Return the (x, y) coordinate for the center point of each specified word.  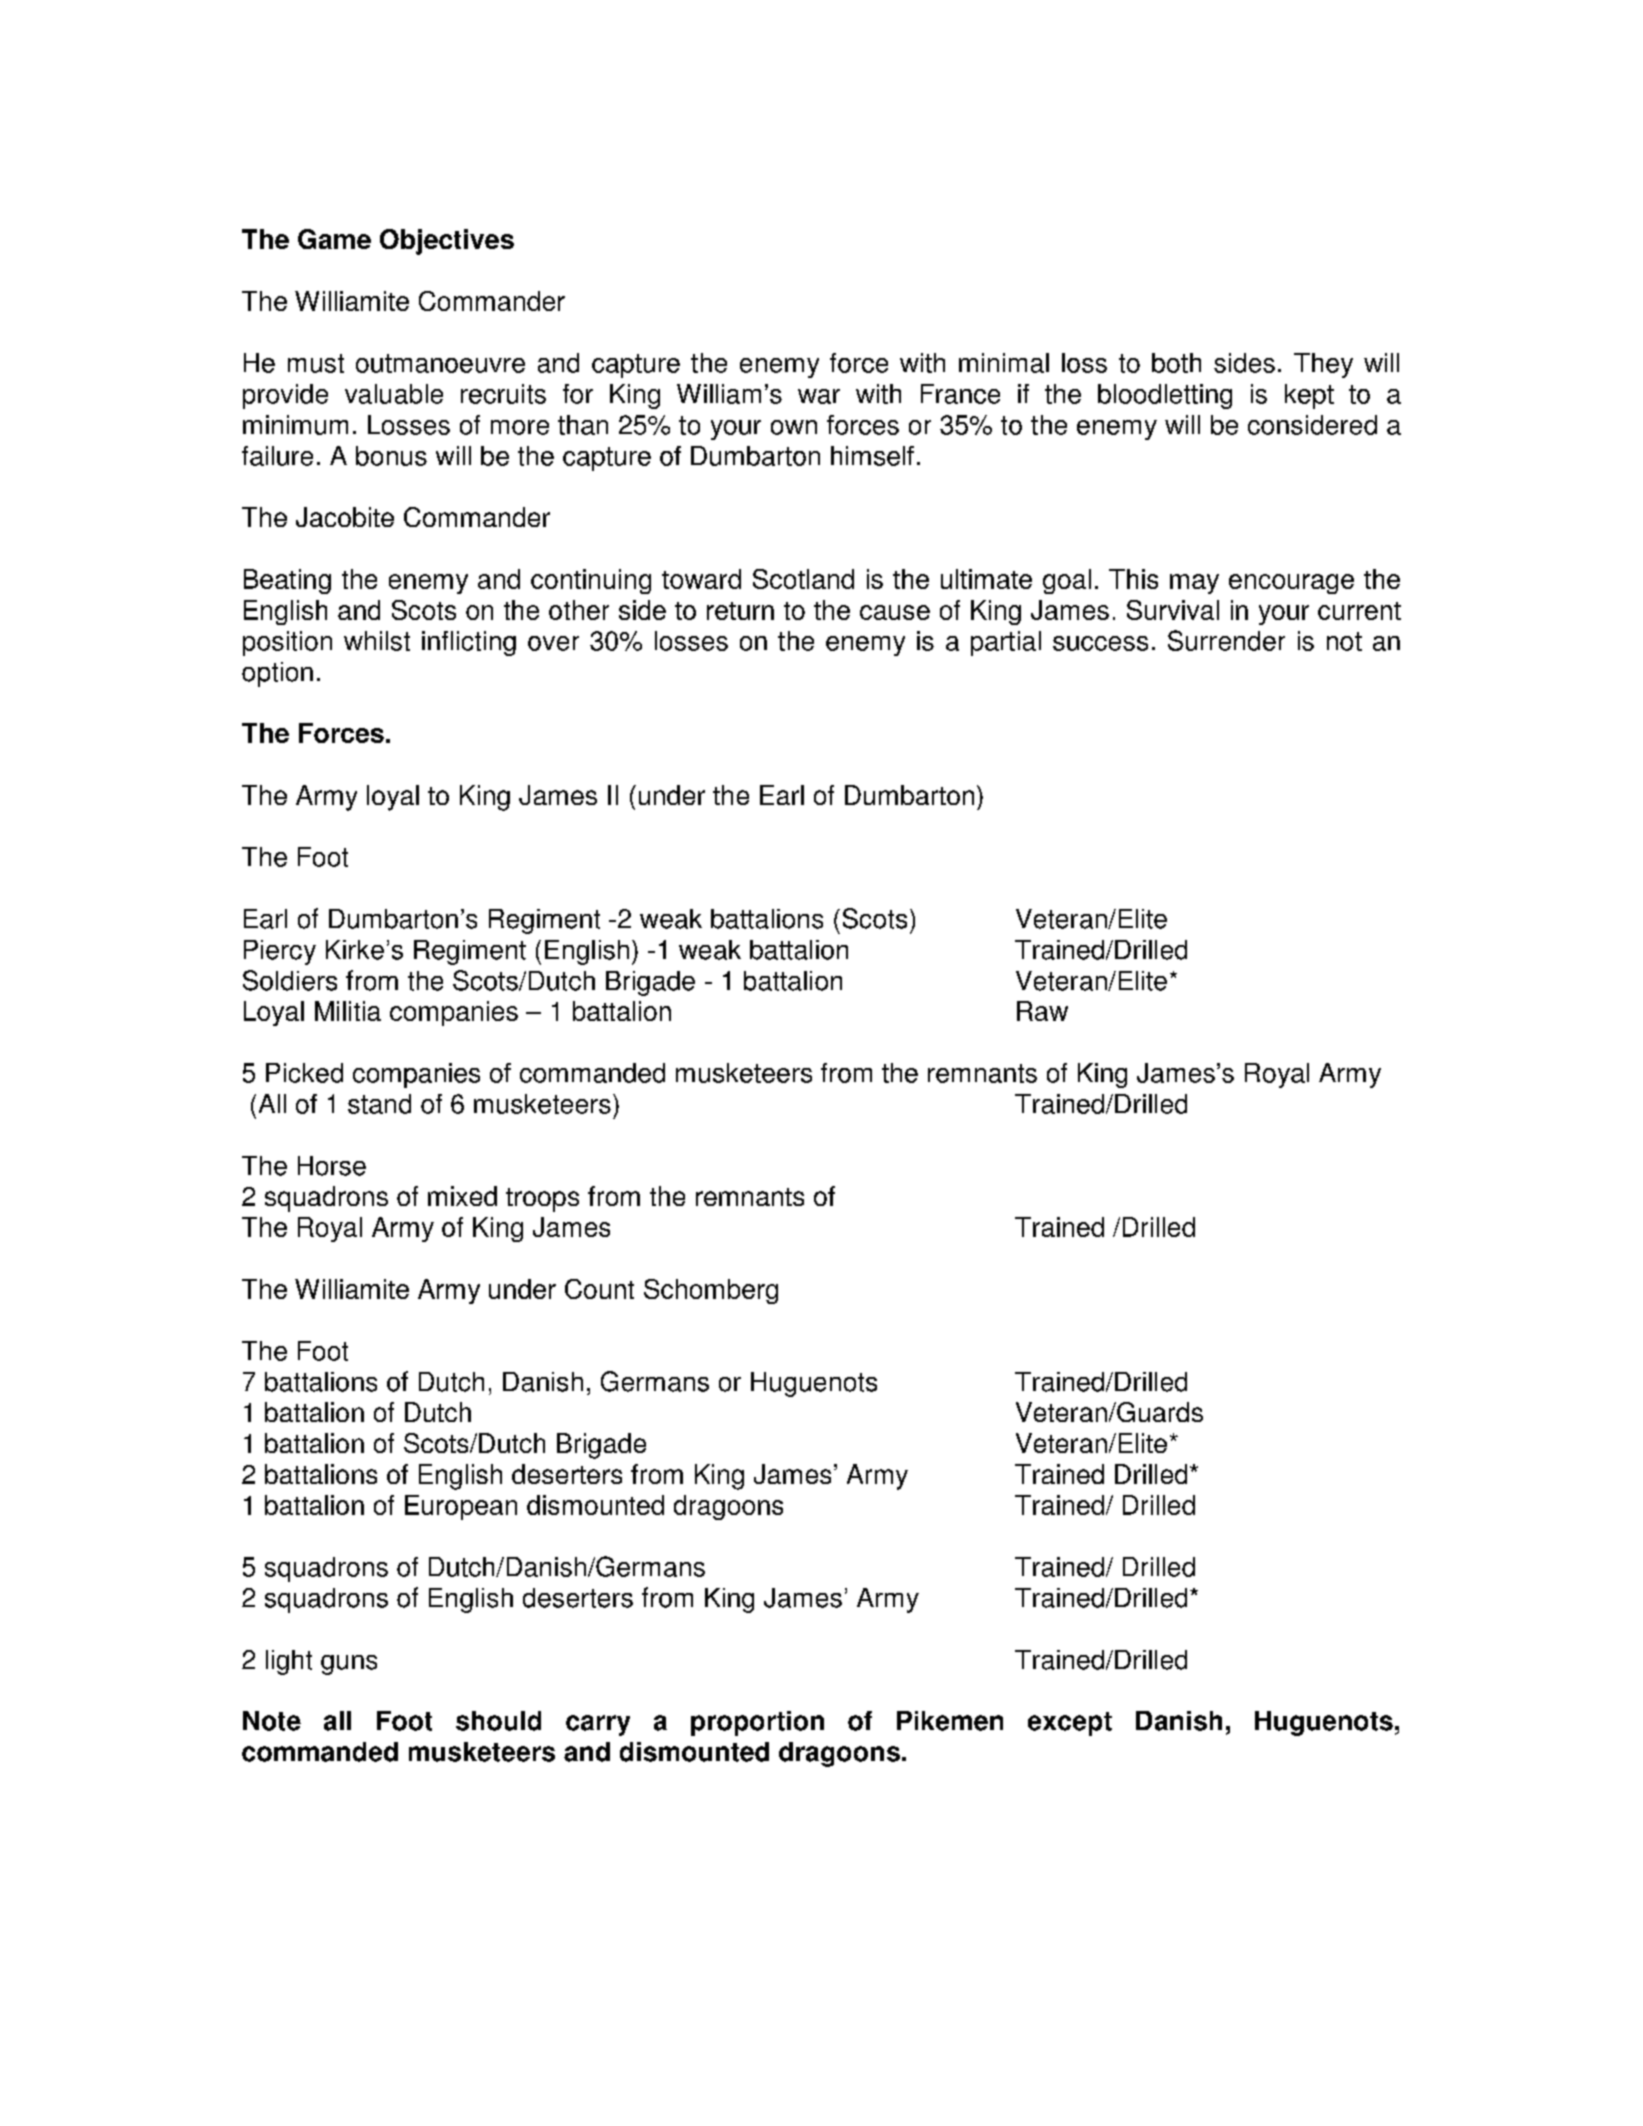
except (1070, 1724)
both (1176, 363)
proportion (757, 1723)
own (794, 427)
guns (349, 1665)
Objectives (447, 242)
